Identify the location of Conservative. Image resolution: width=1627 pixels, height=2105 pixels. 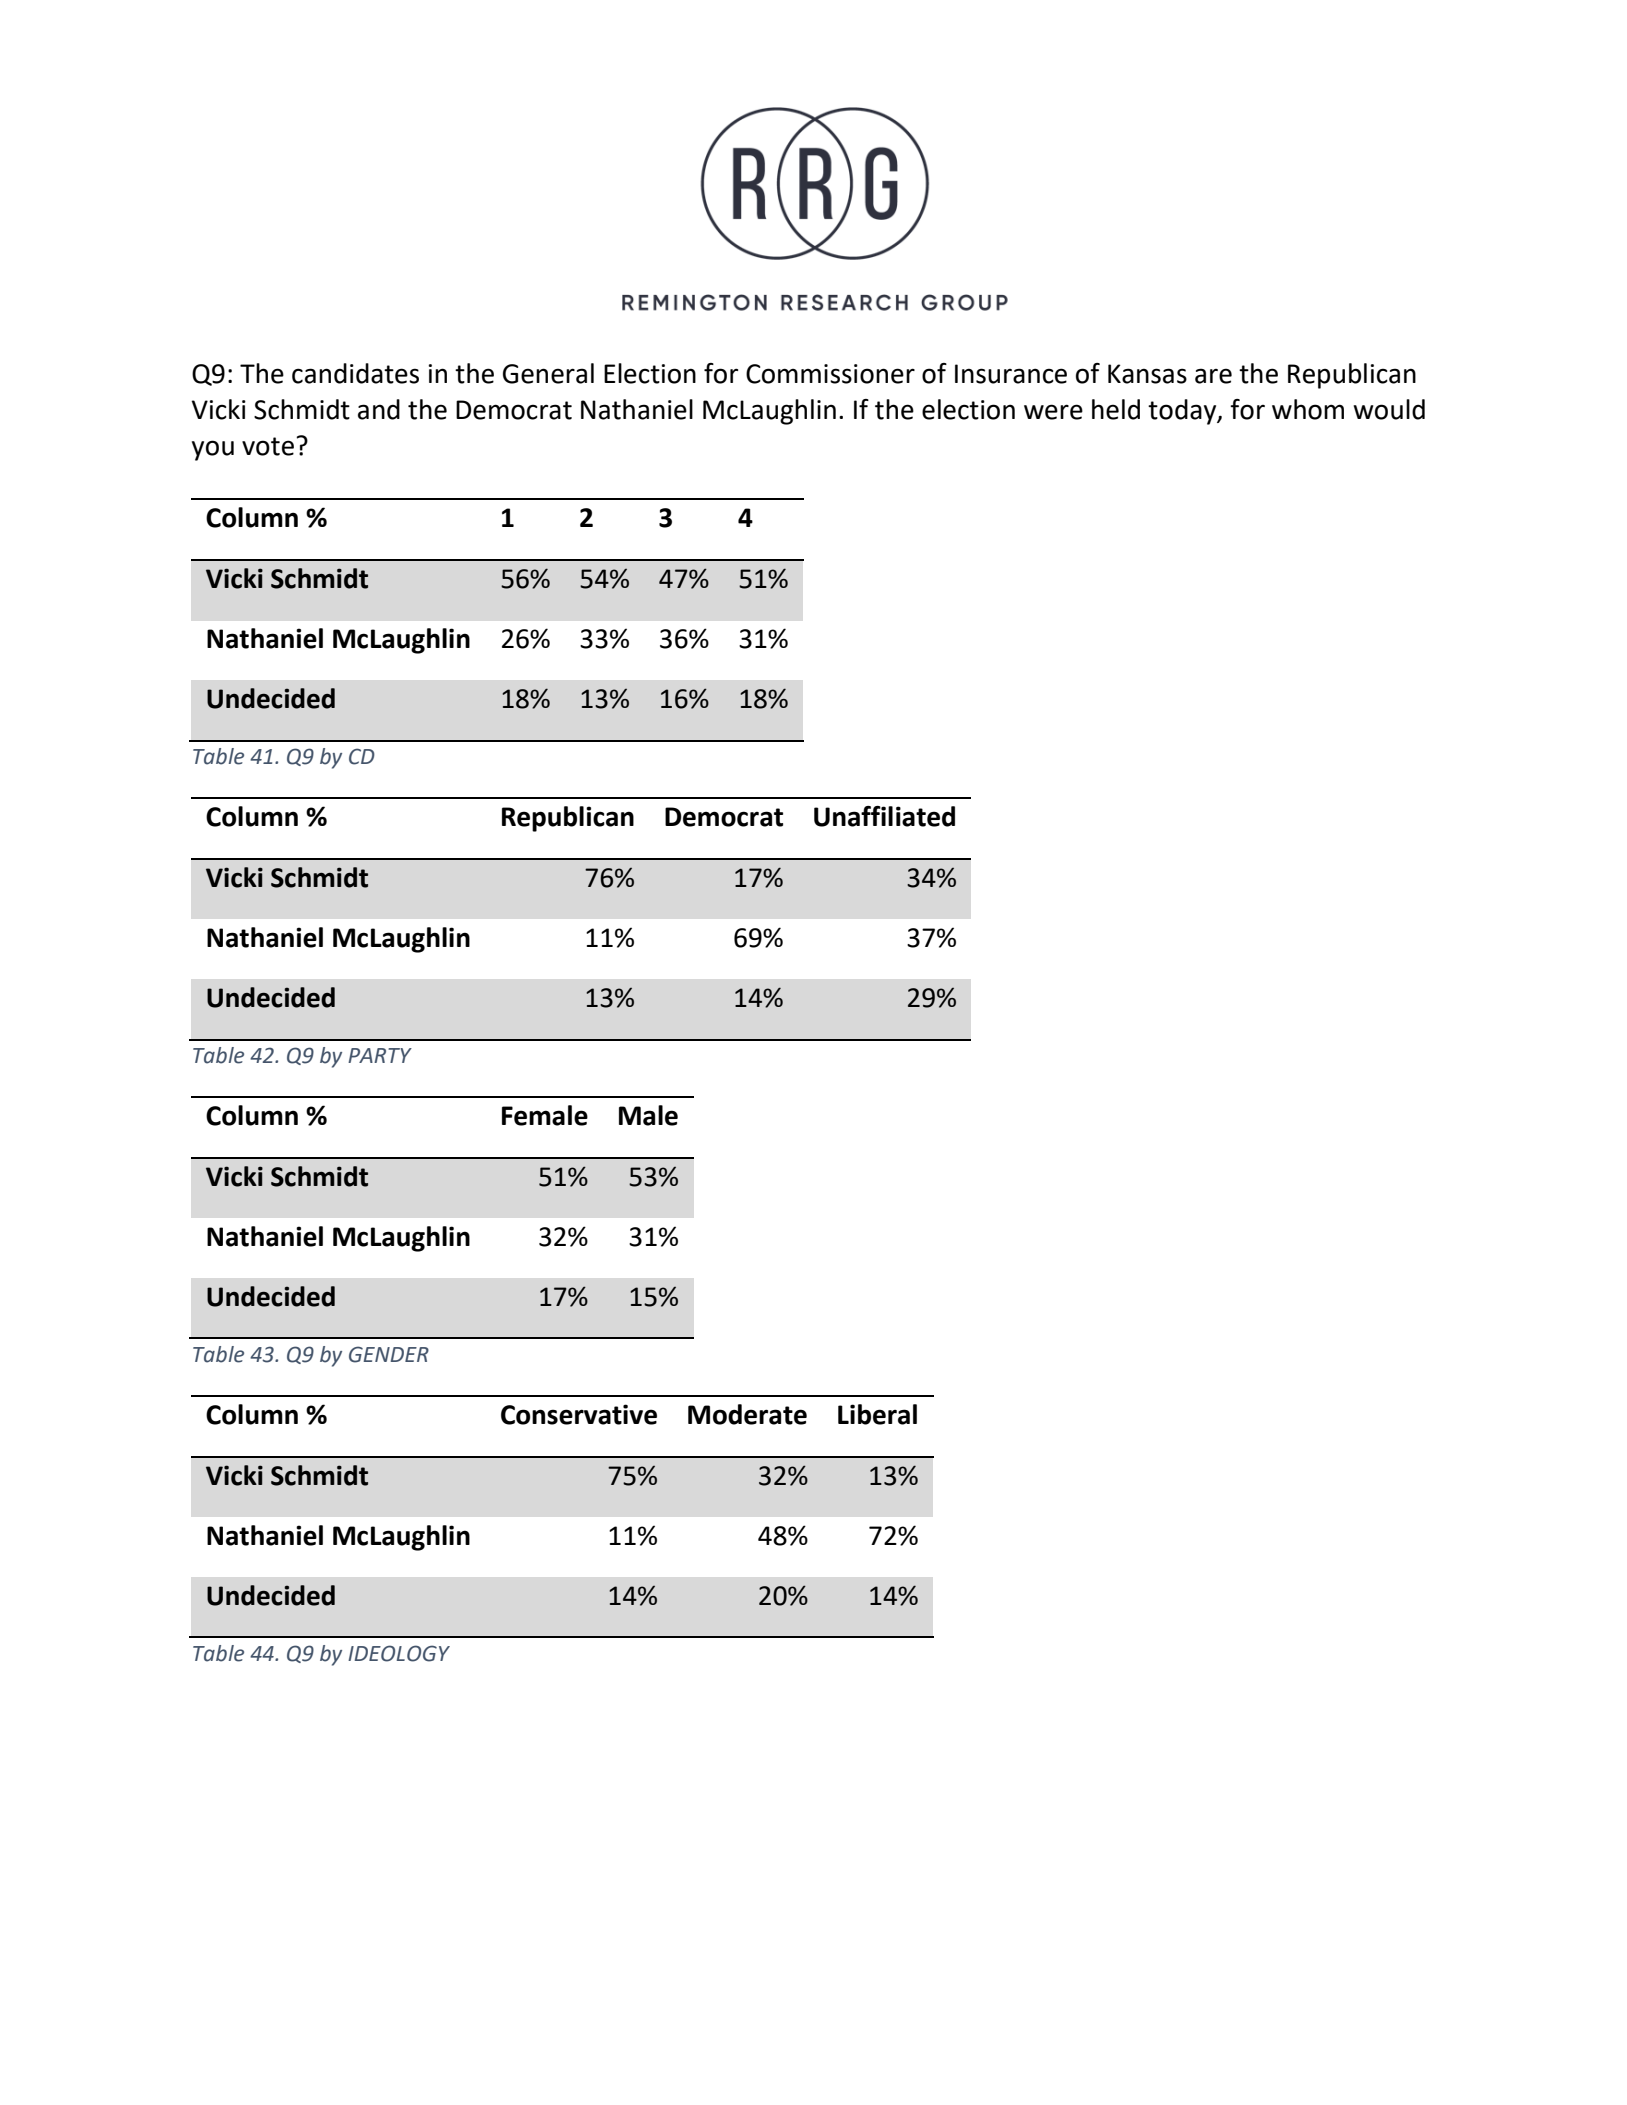
(579, 1414).
